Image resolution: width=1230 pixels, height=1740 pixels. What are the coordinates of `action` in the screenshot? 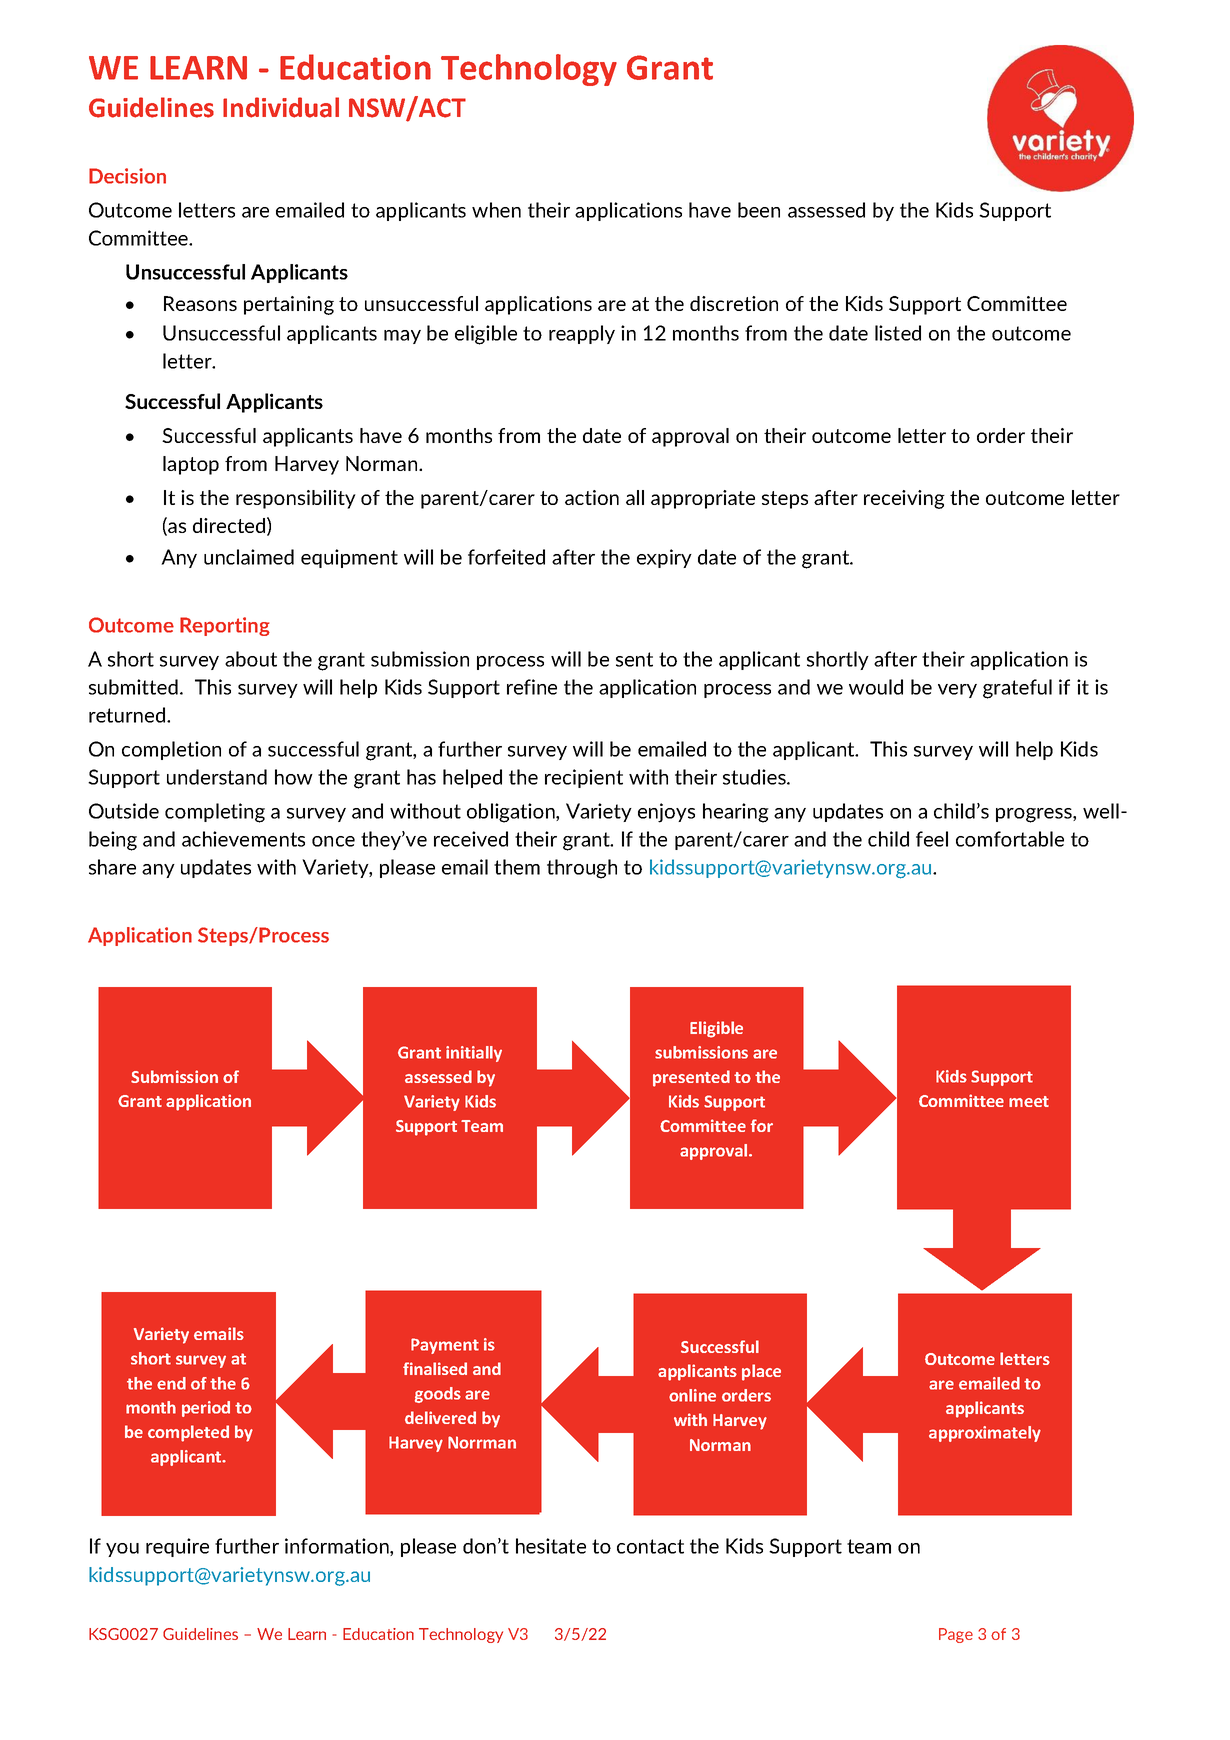 It's located at (592, 497).
